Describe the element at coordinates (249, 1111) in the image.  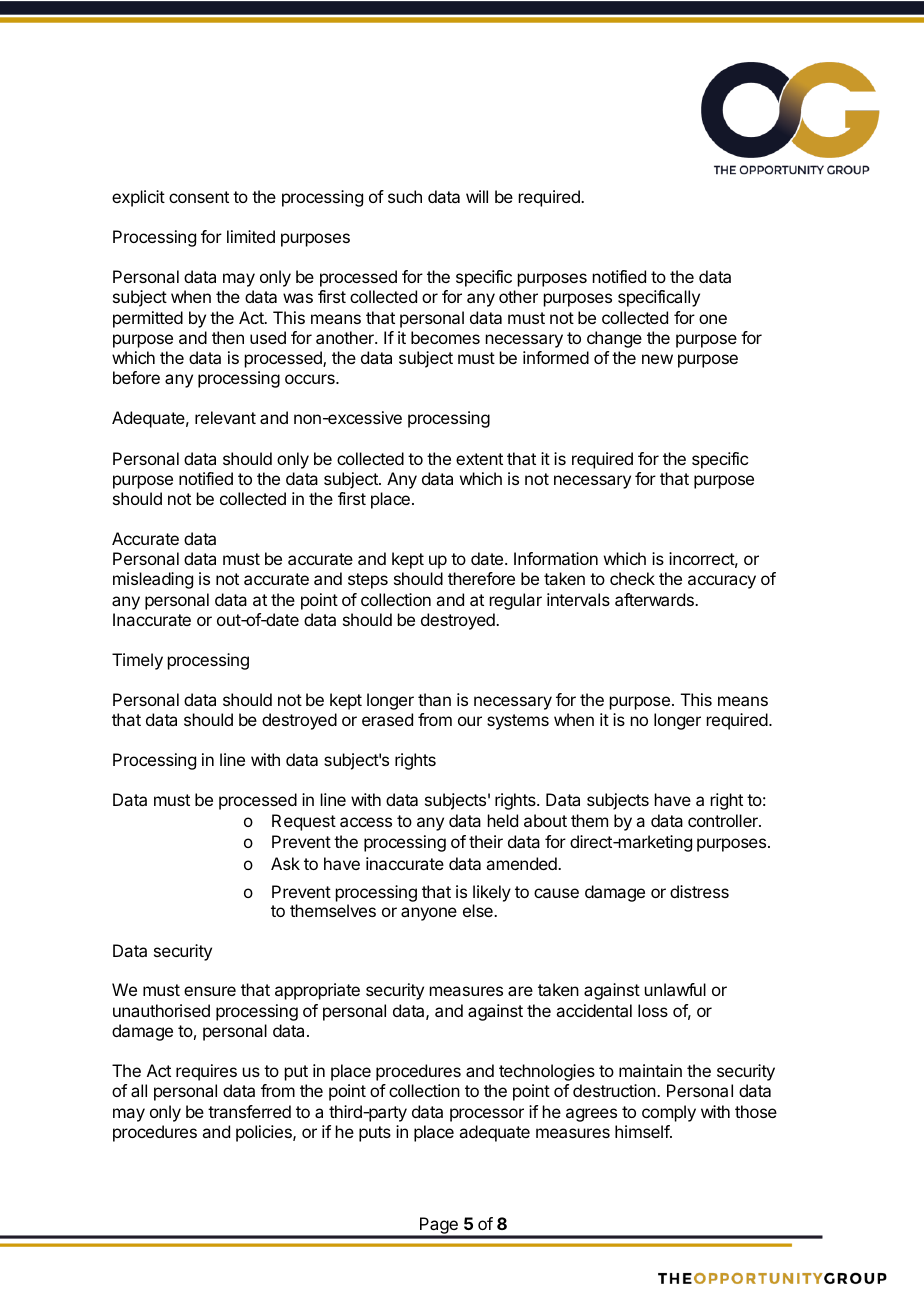
I see `transferred` at that location.
